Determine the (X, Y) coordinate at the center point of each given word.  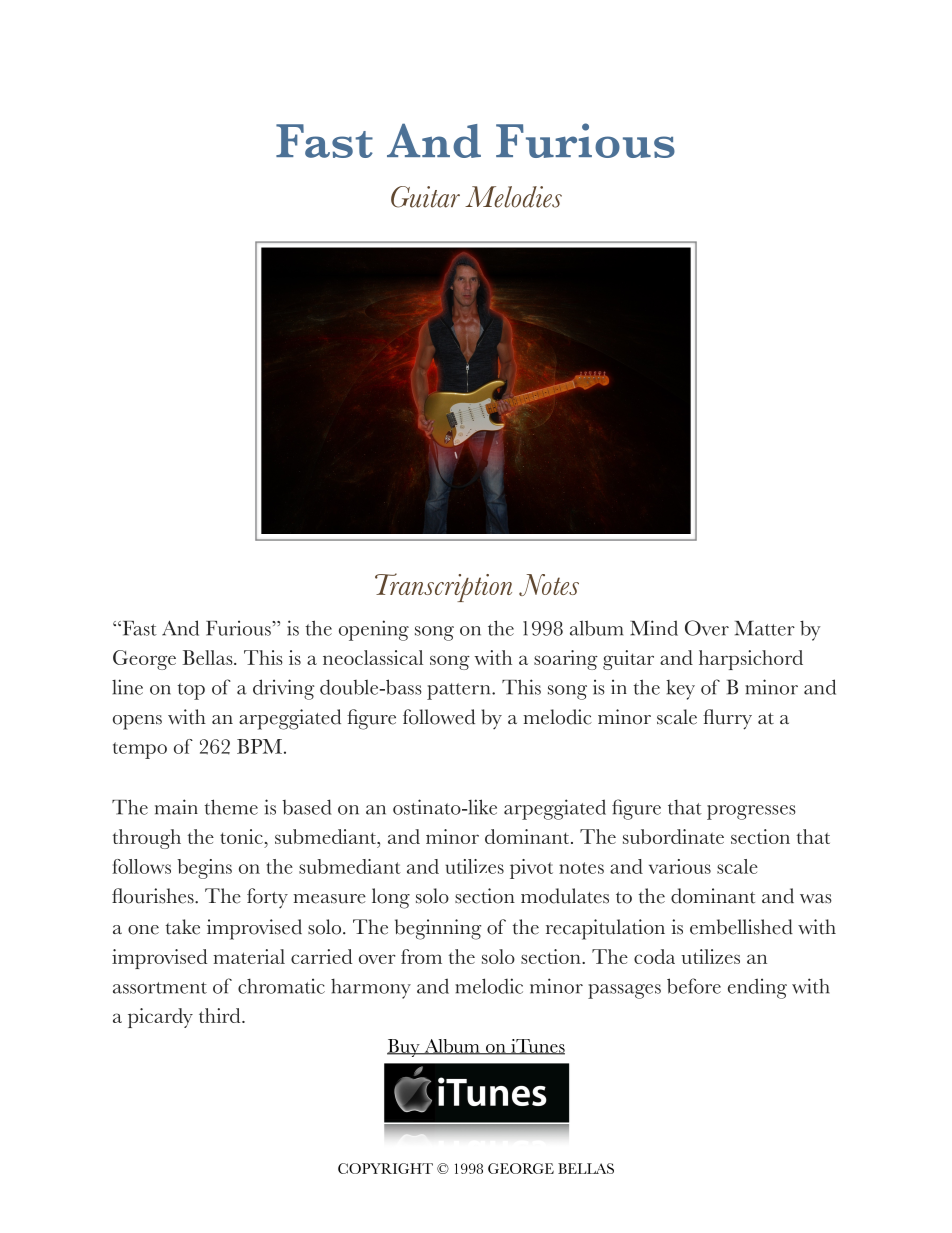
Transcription (443, 587)
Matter (765, 628)
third (221, 1015)
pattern (460, 691)
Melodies (513, 197)
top (191, 691)
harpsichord (751, 660)
